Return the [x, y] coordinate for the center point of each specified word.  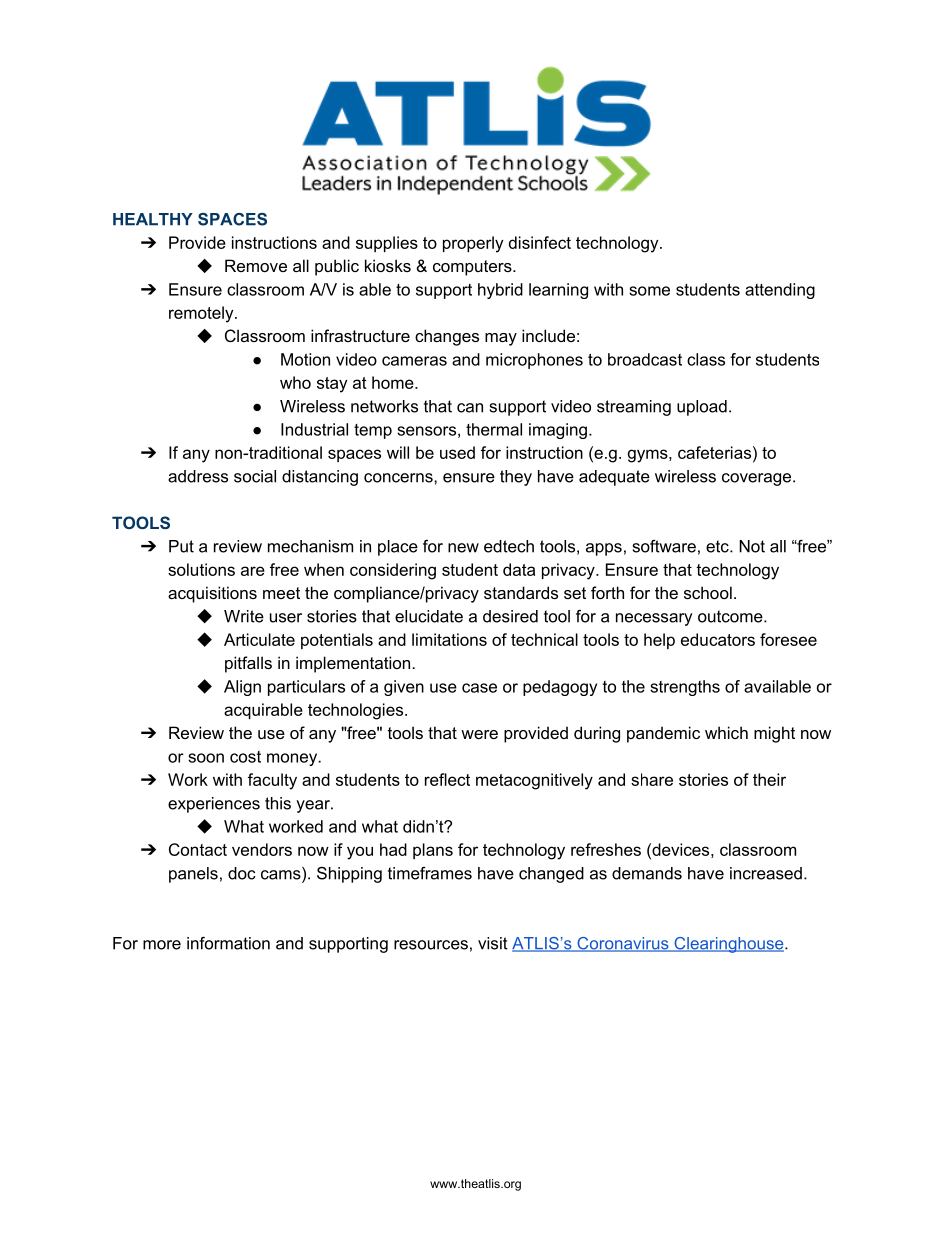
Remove [256, 265]
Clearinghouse [728, 945]
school [708, 592]
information [228, 943]
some [649, 291]
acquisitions [212, 594]
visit [493, 943]
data [519, 569]
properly [473, 244]
